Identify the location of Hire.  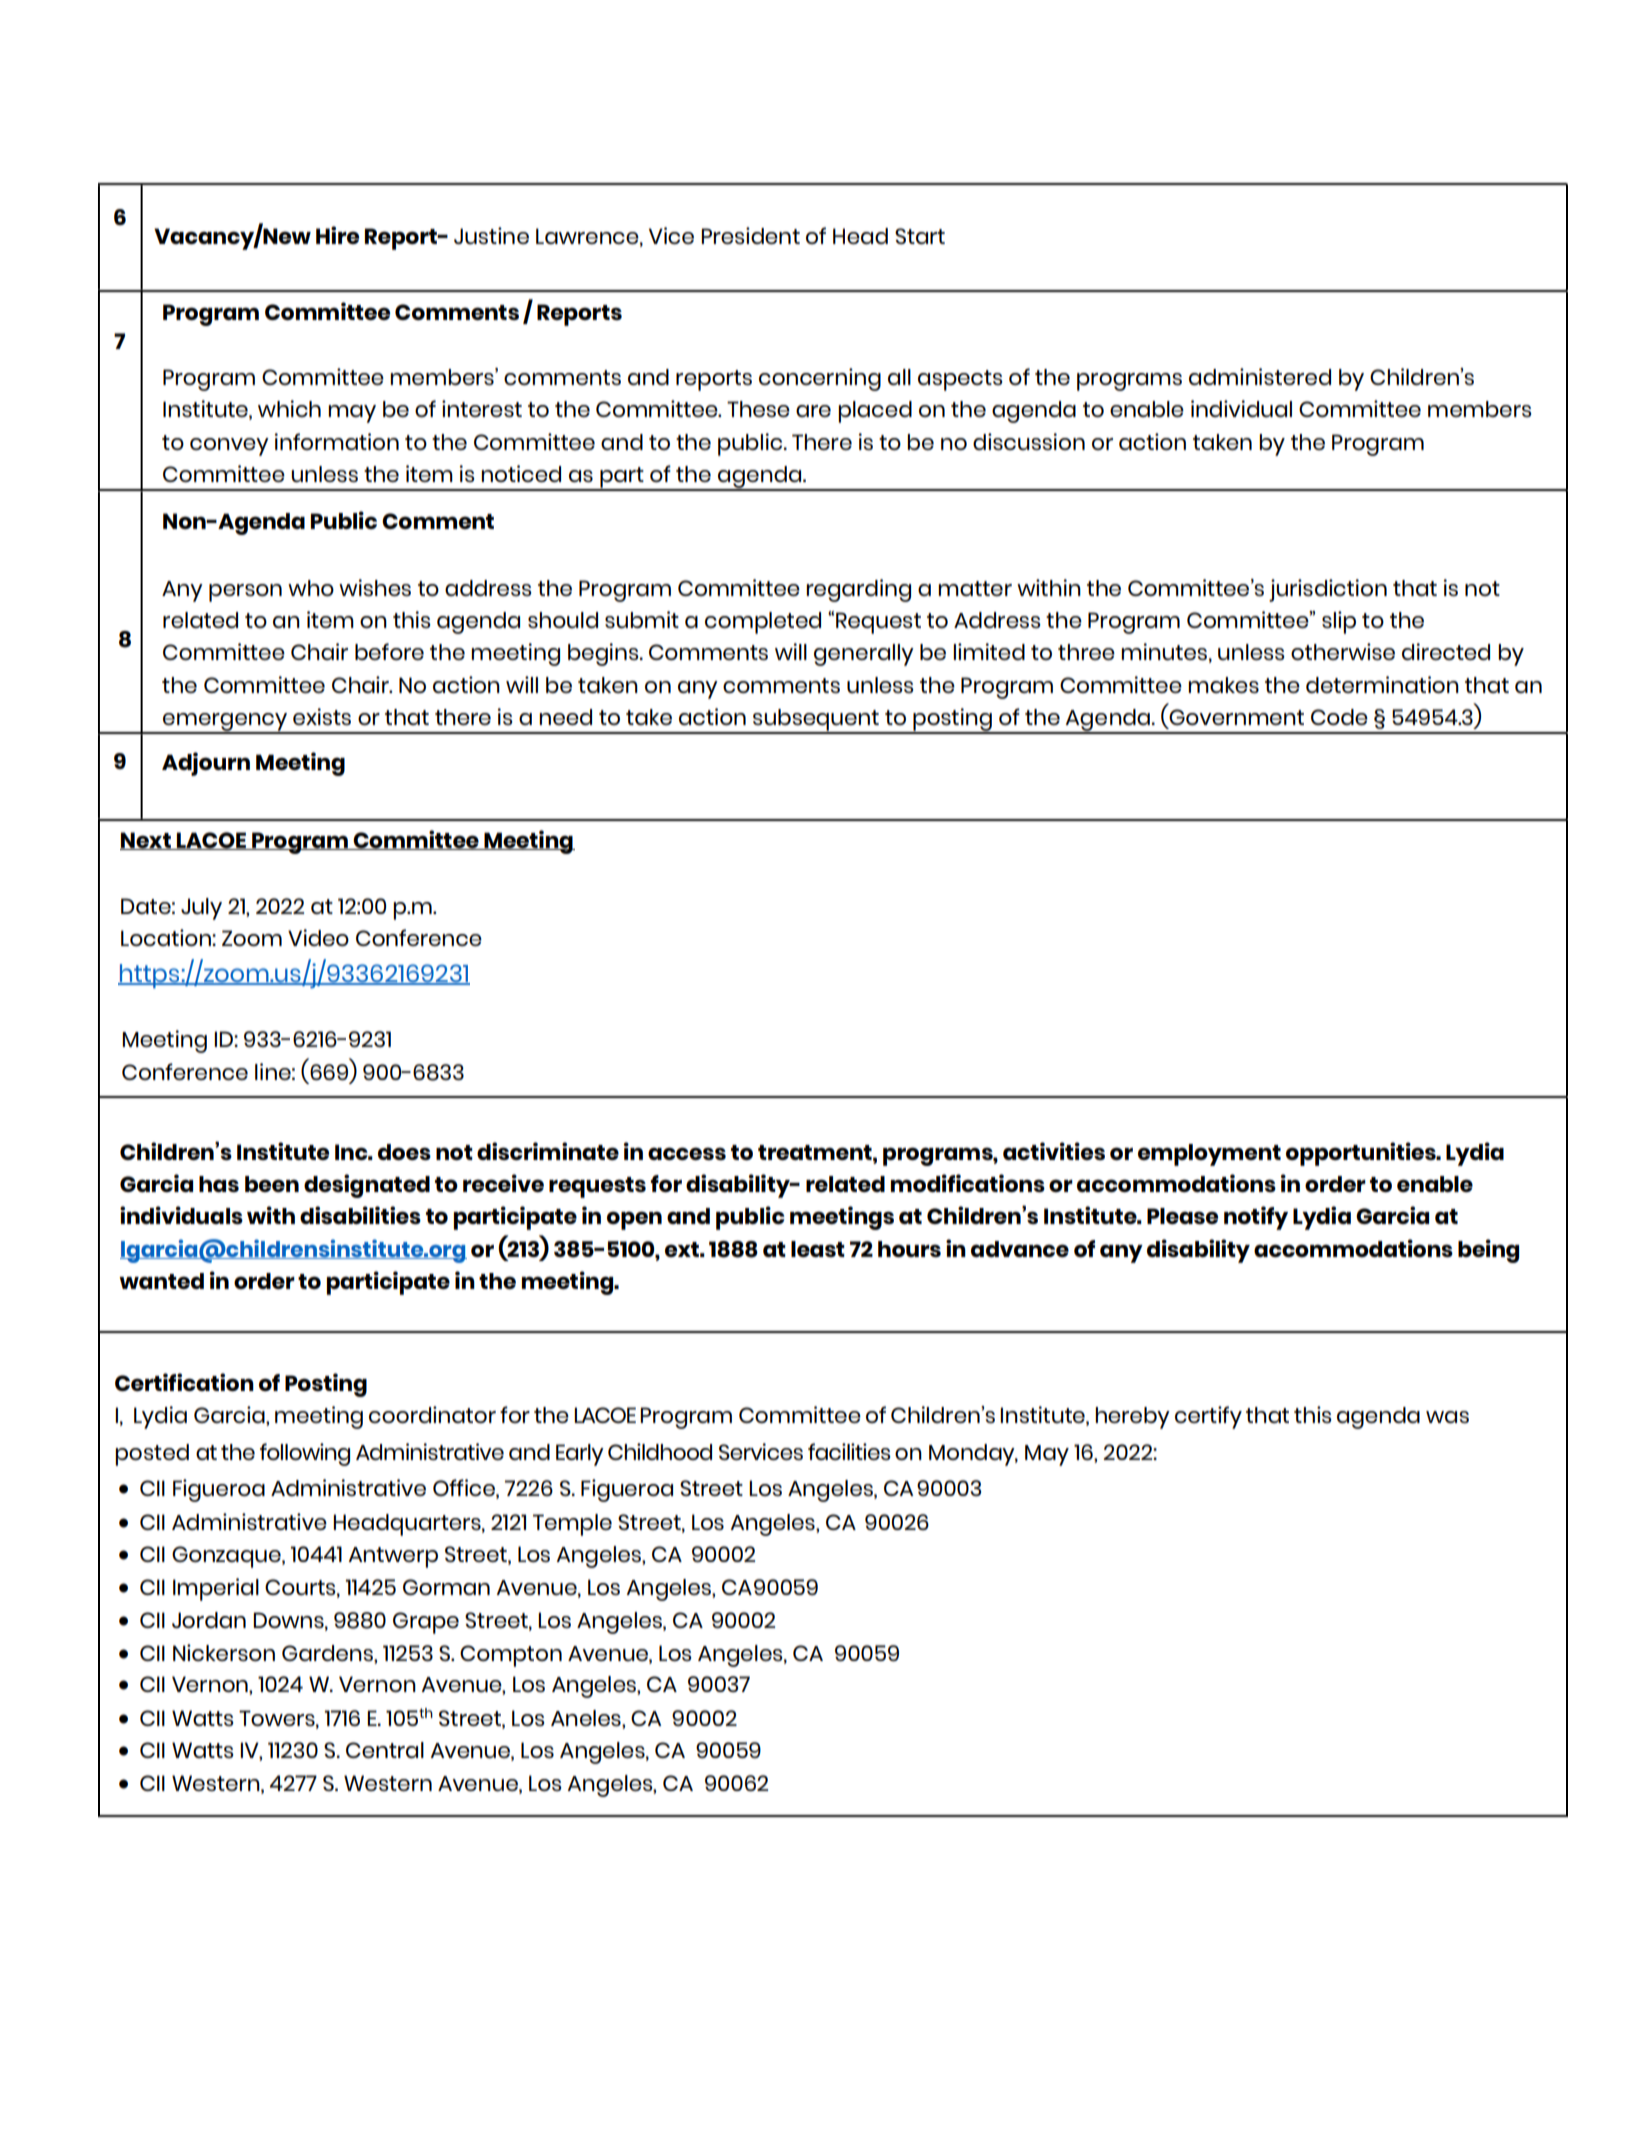
(337, 235).
